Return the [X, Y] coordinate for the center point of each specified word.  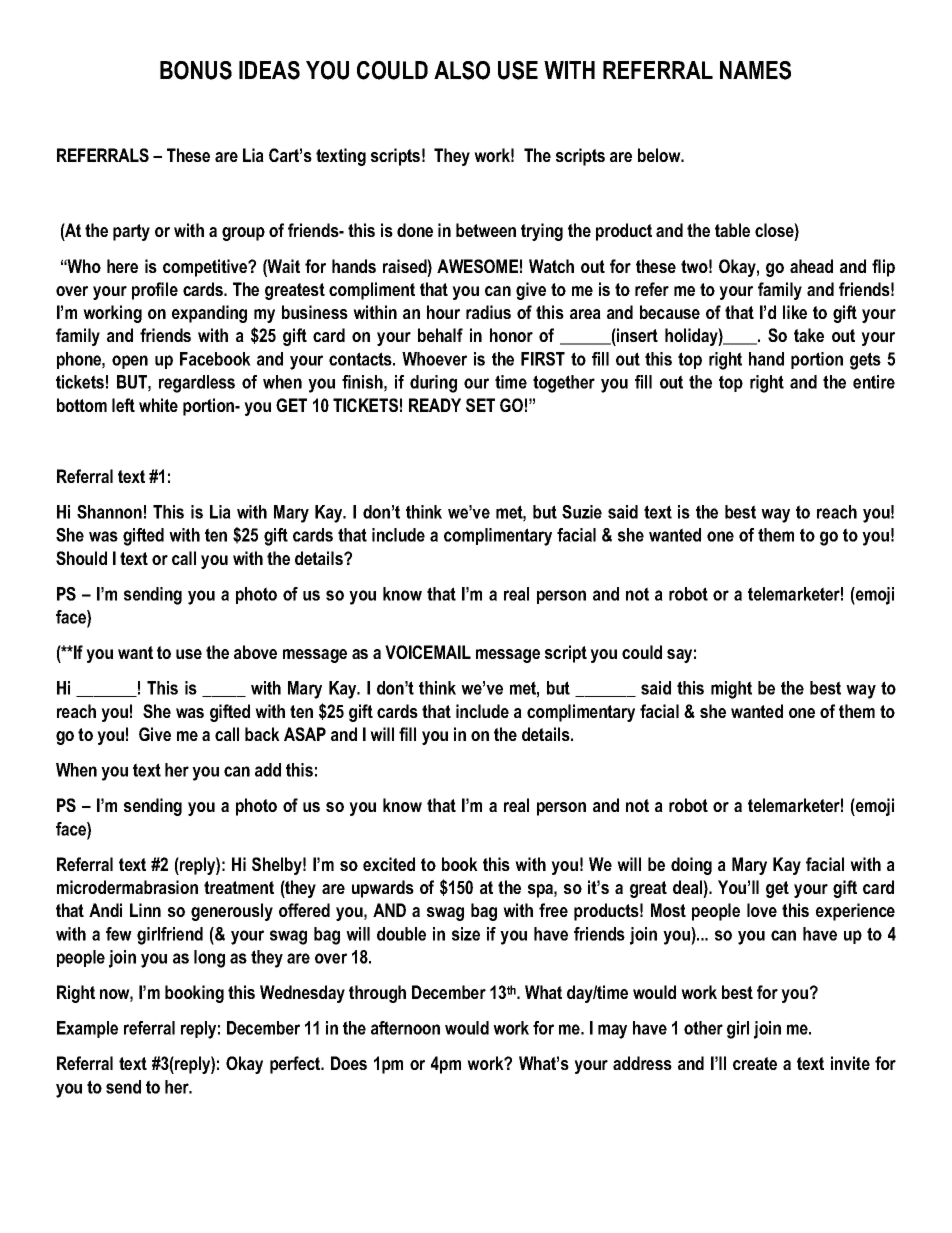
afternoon [405, 1028]
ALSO [462, 70]
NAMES [755, 70]
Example [87, 1029]
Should [81, 558]
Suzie [582, 512]
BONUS [196, 70]
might [731, 690]
